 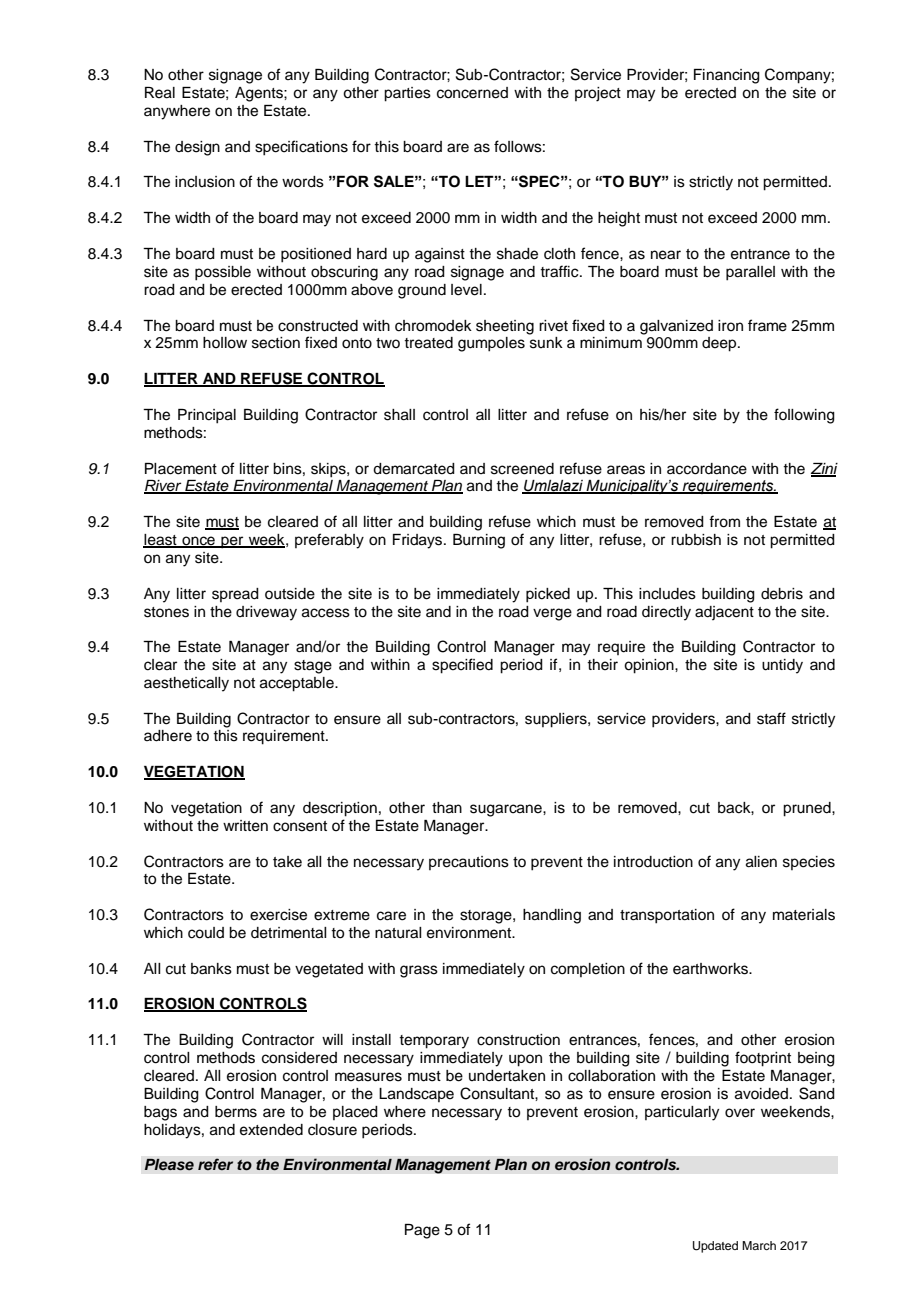 I want to click on construction, so click(x=518, y=1040).
